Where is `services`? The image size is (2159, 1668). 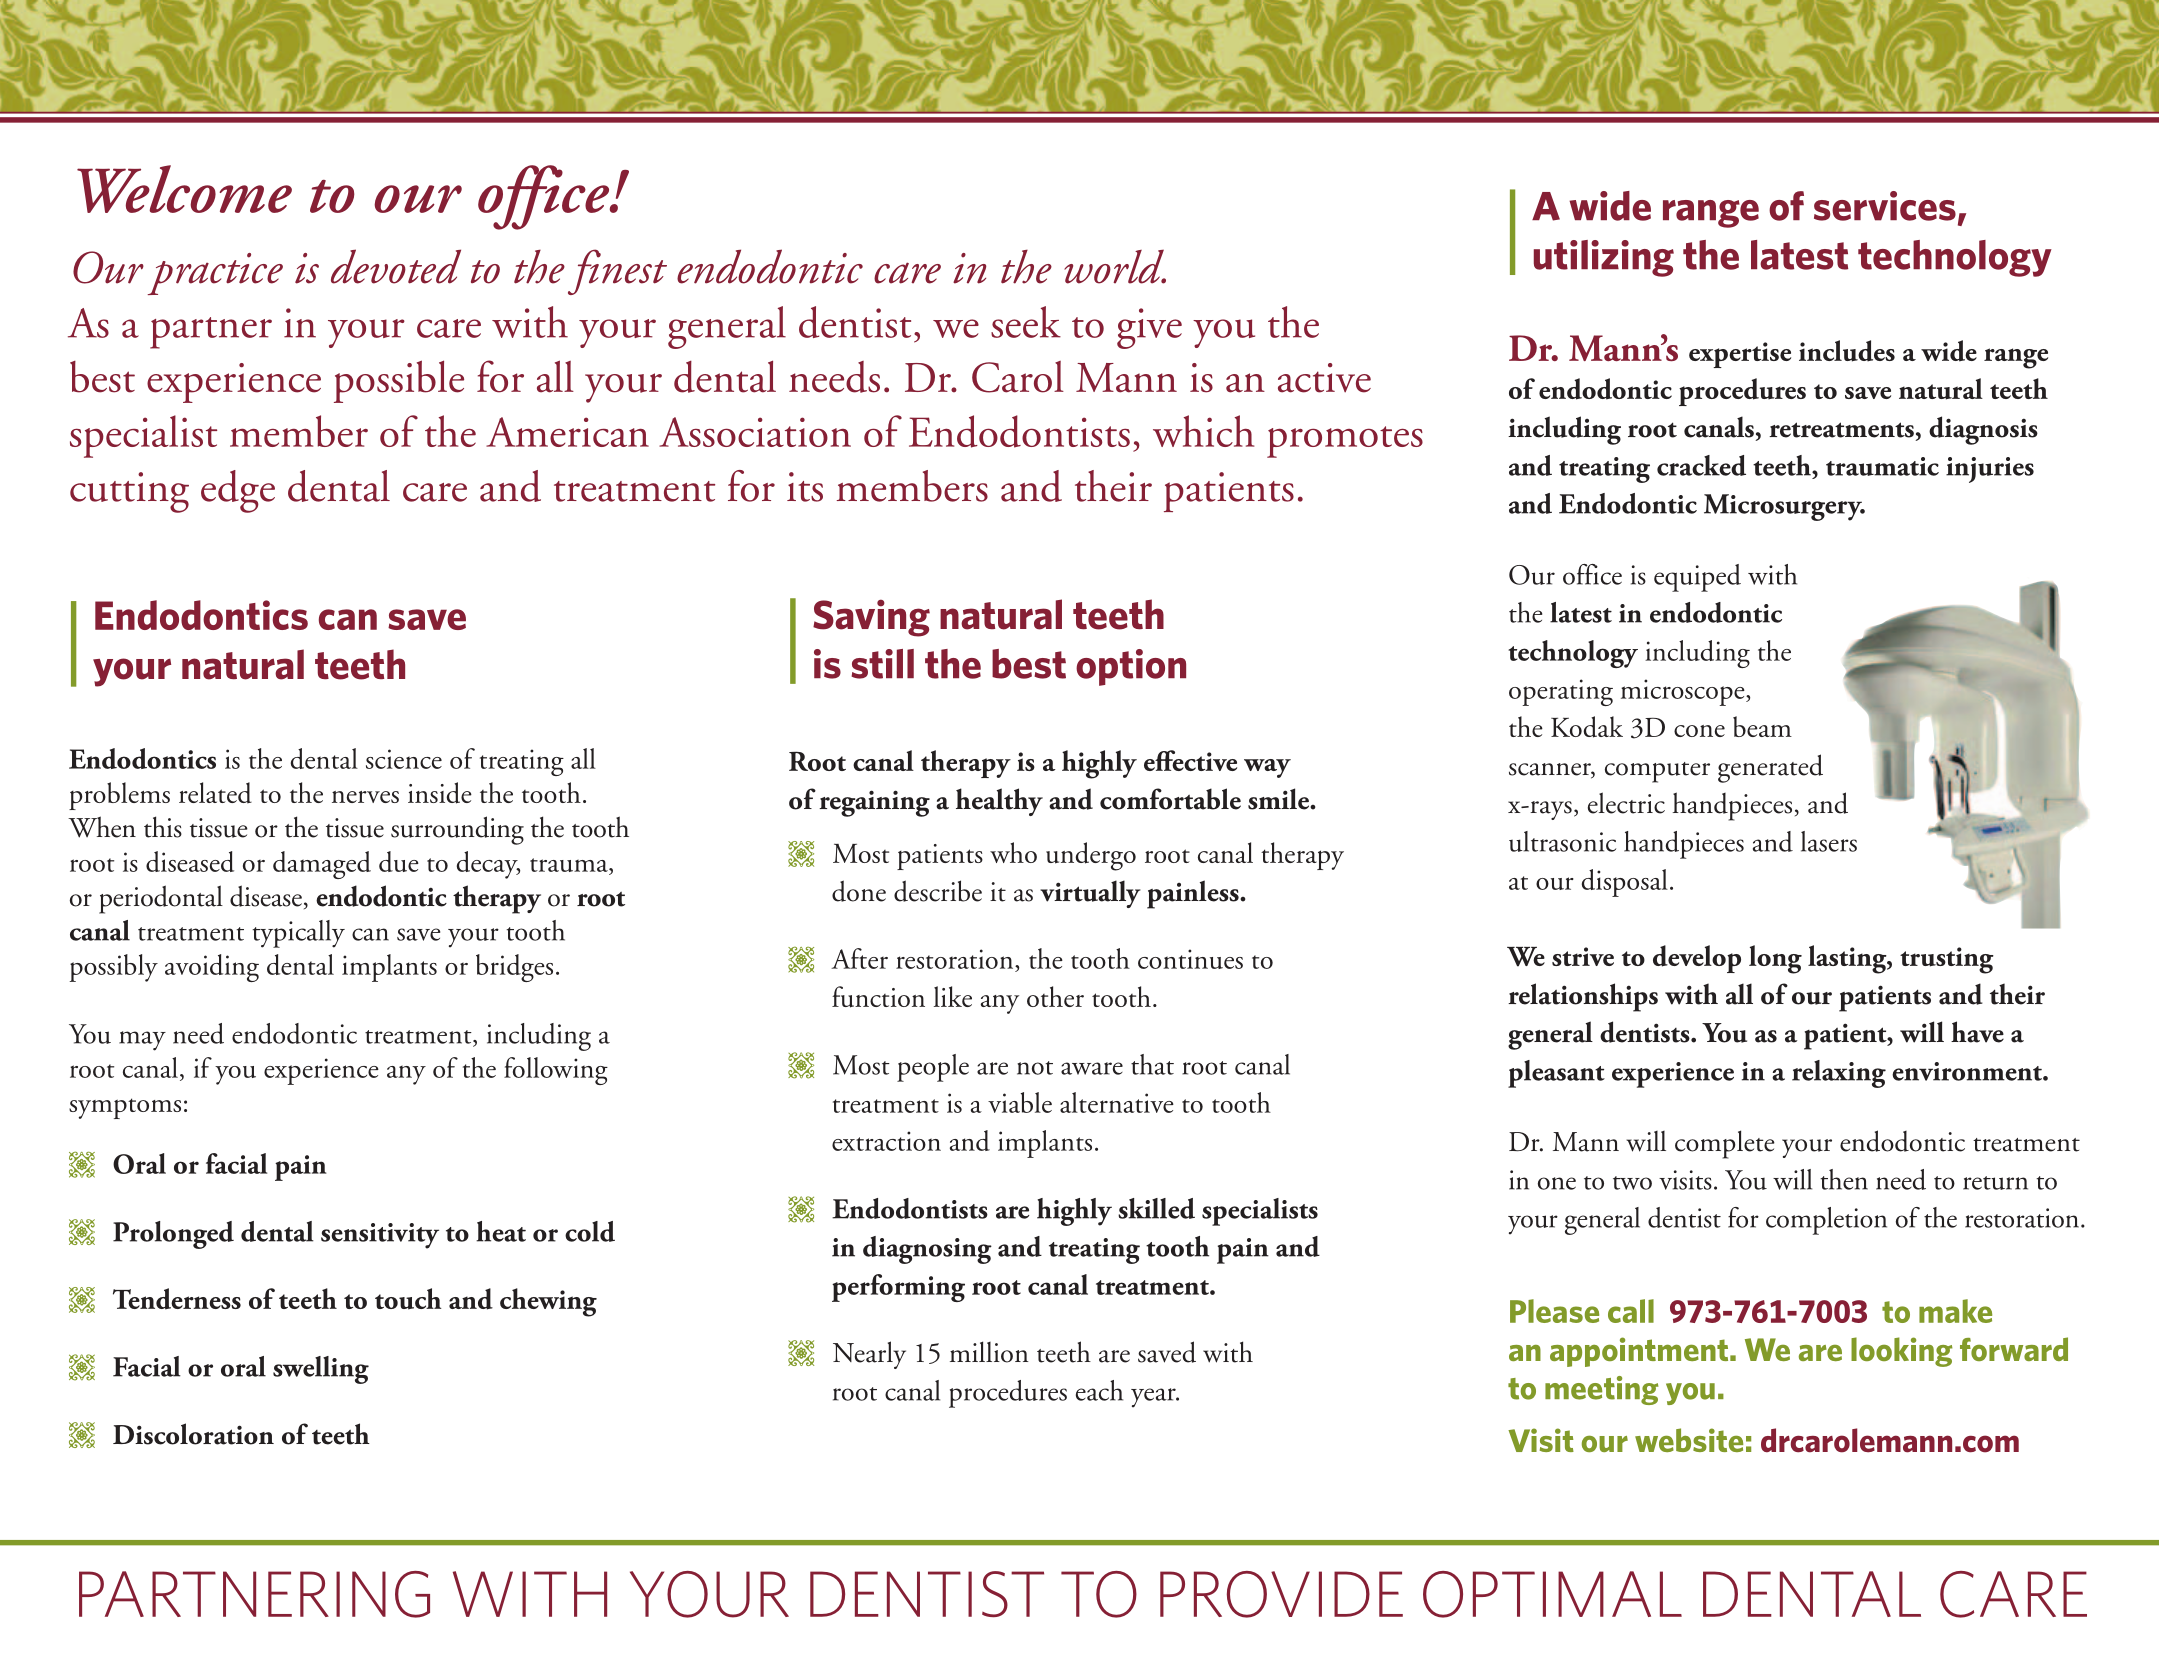
services is located at coordinates (1885, 206).
